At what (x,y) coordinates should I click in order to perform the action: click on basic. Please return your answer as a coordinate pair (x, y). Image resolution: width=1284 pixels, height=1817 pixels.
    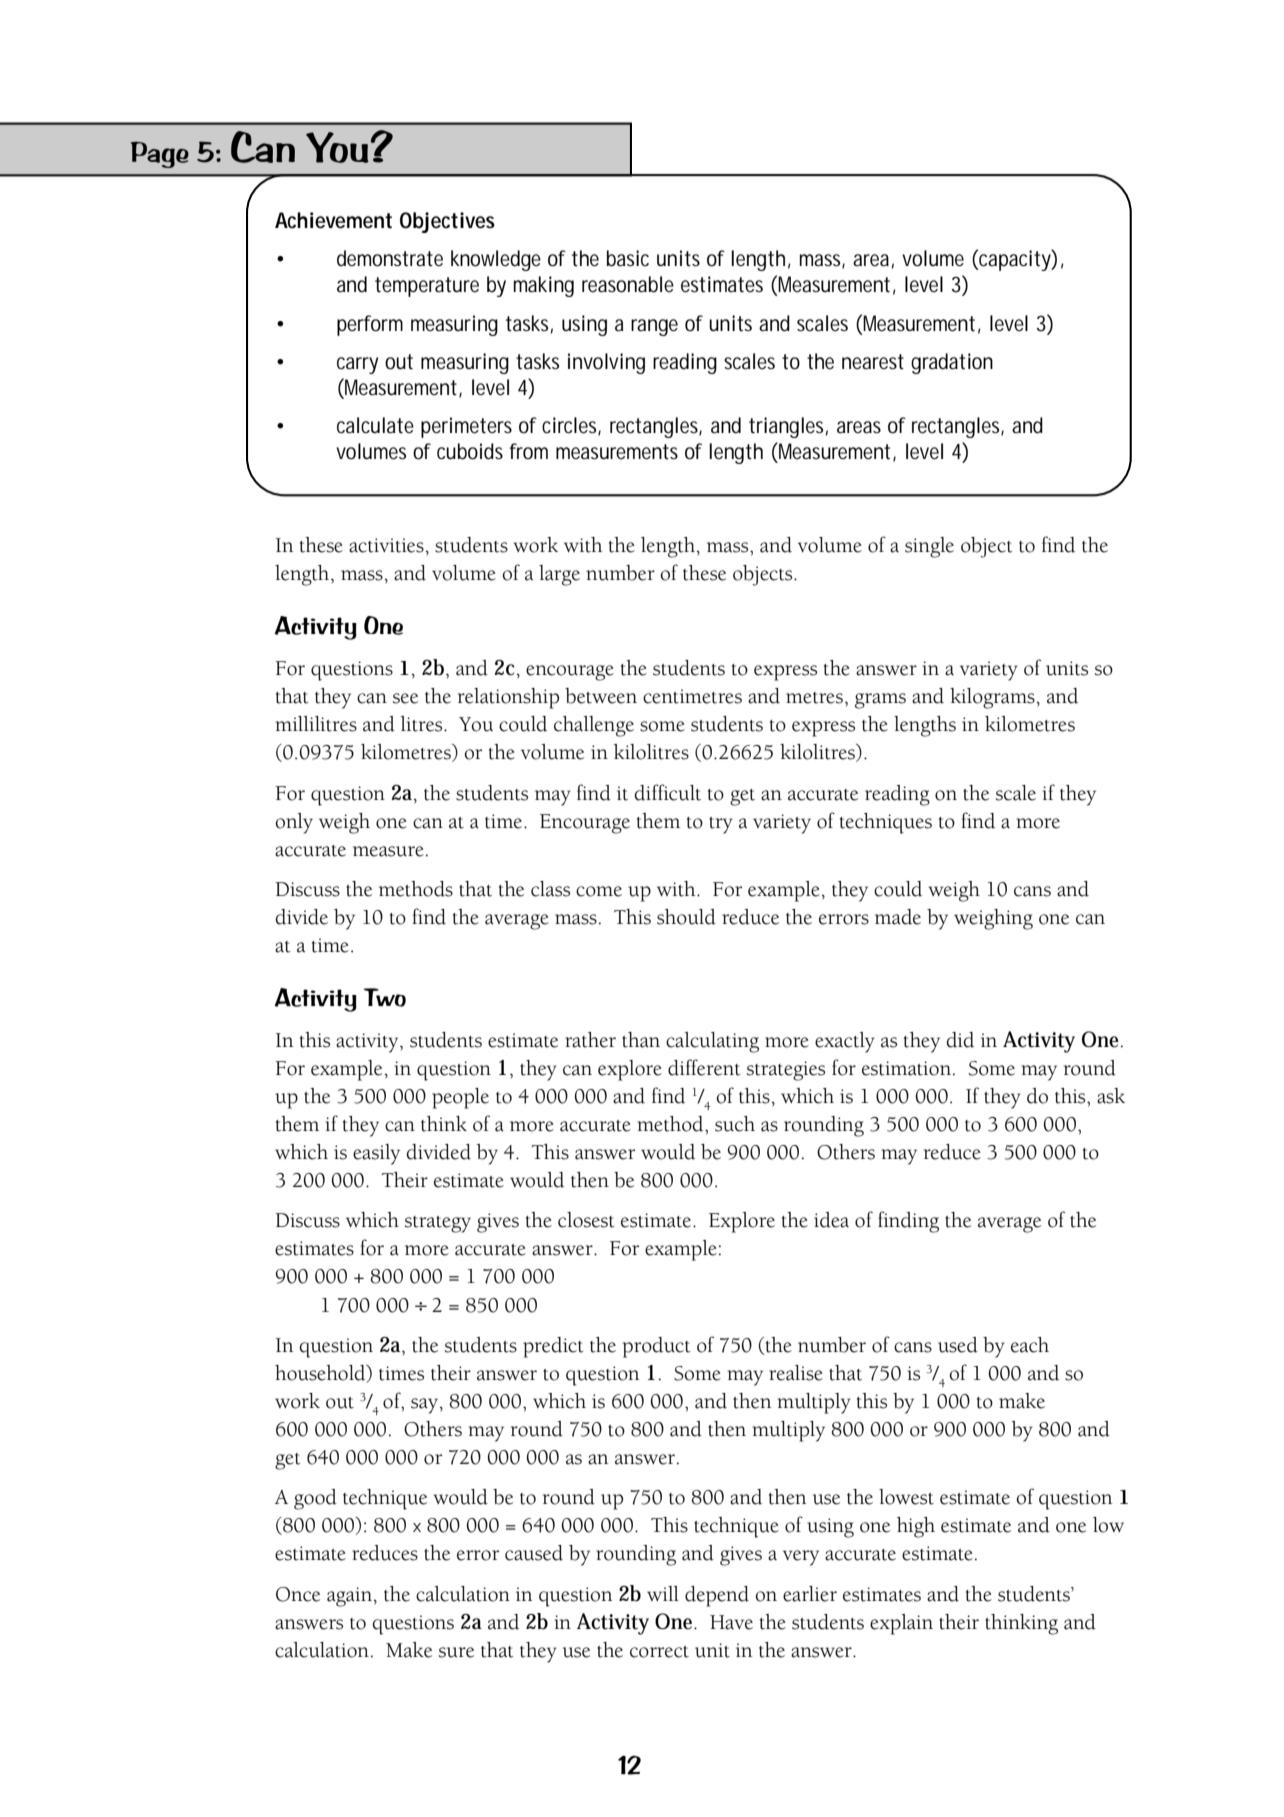
    Looking at the image, I should click on (628, 258).
